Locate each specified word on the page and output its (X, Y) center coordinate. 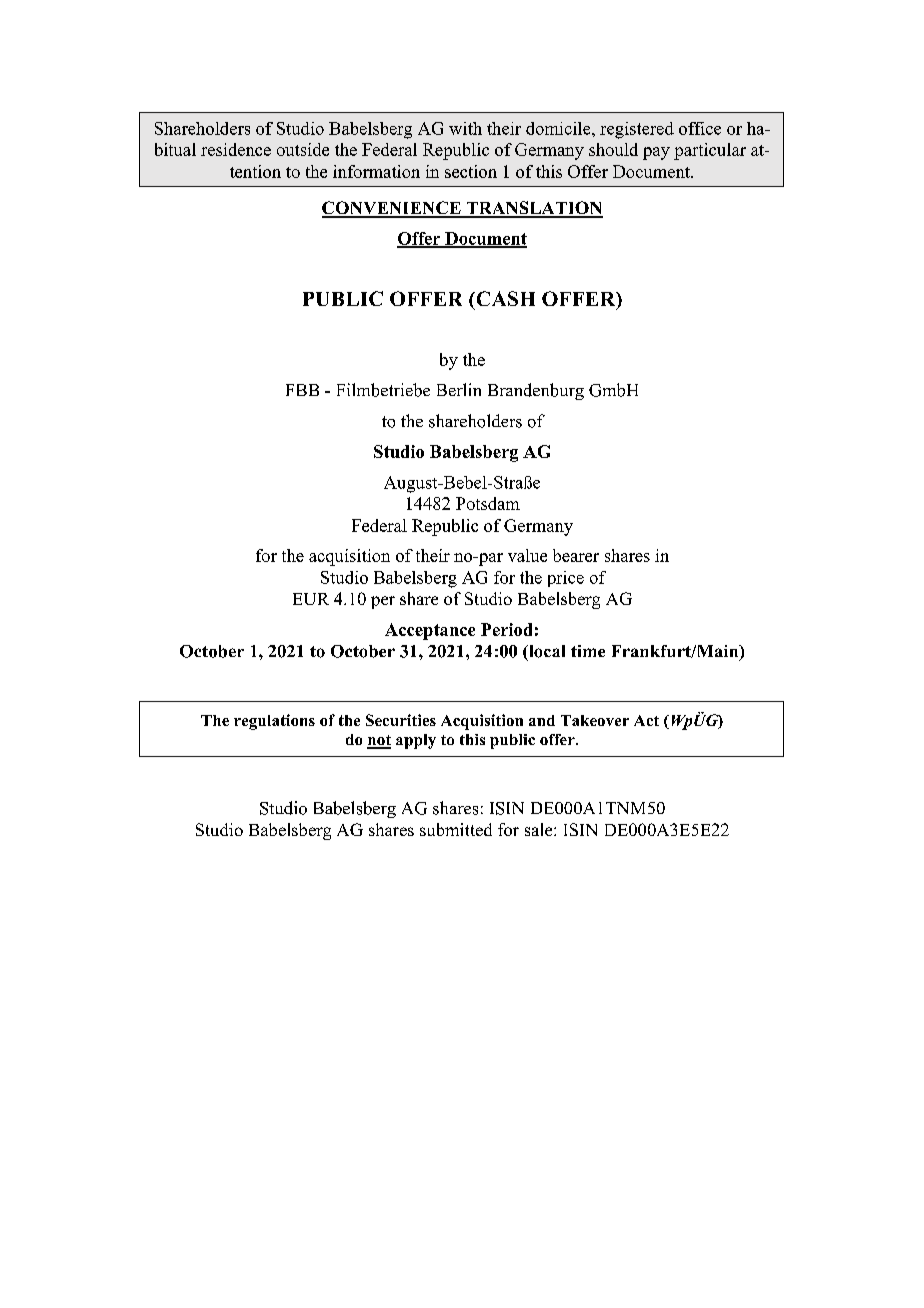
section (471, 171)
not (379, 741)
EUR (311, 599)
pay (656, 153)
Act (646, 720)
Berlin (459, 389)
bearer (576, 555)
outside (303, 149)
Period (506, 629)
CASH (504, 298)
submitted (456, 829)
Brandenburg (536, 391)
